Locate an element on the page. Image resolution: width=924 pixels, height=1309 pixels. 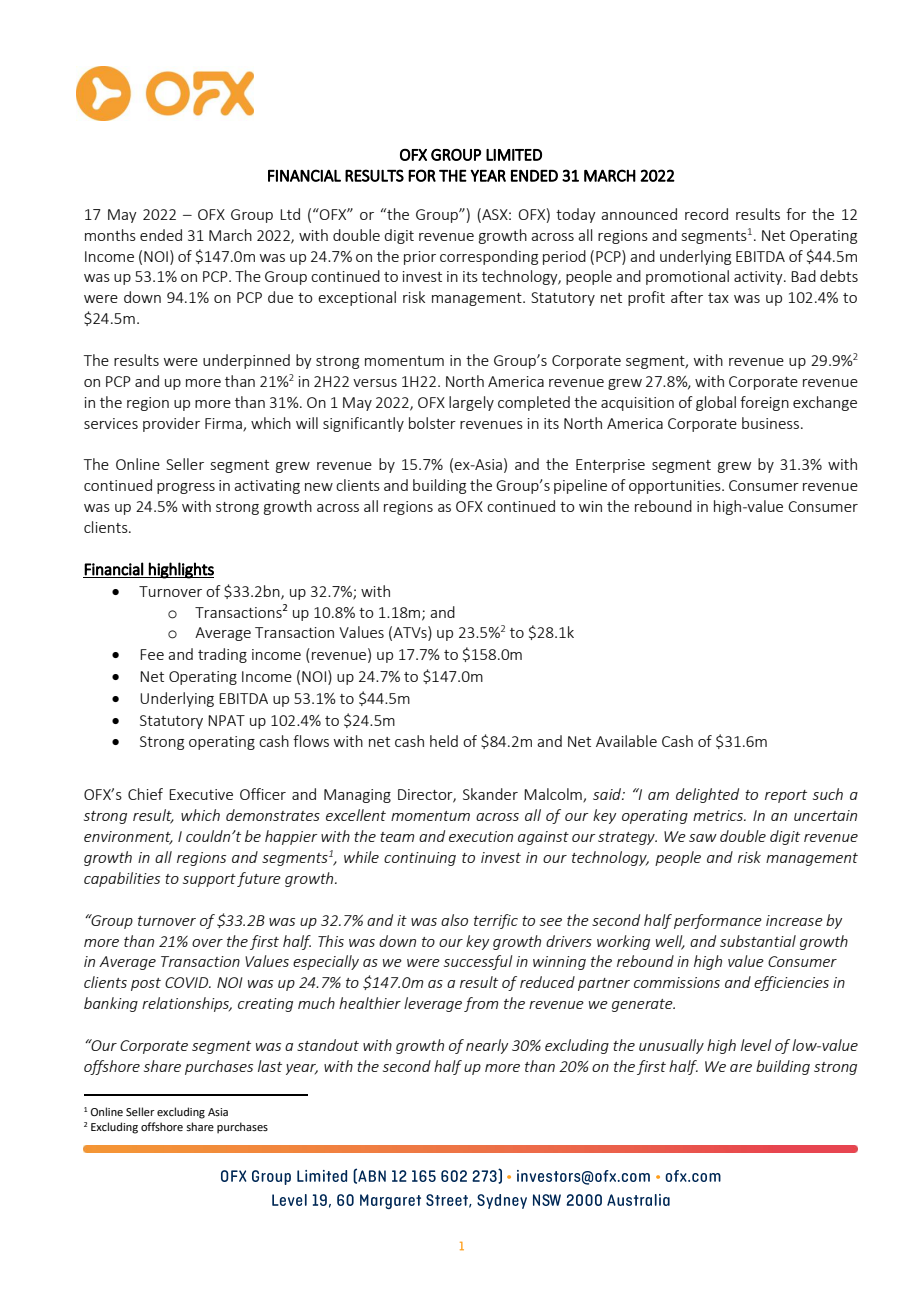
nearly is located at coordinates (487, 1046).
